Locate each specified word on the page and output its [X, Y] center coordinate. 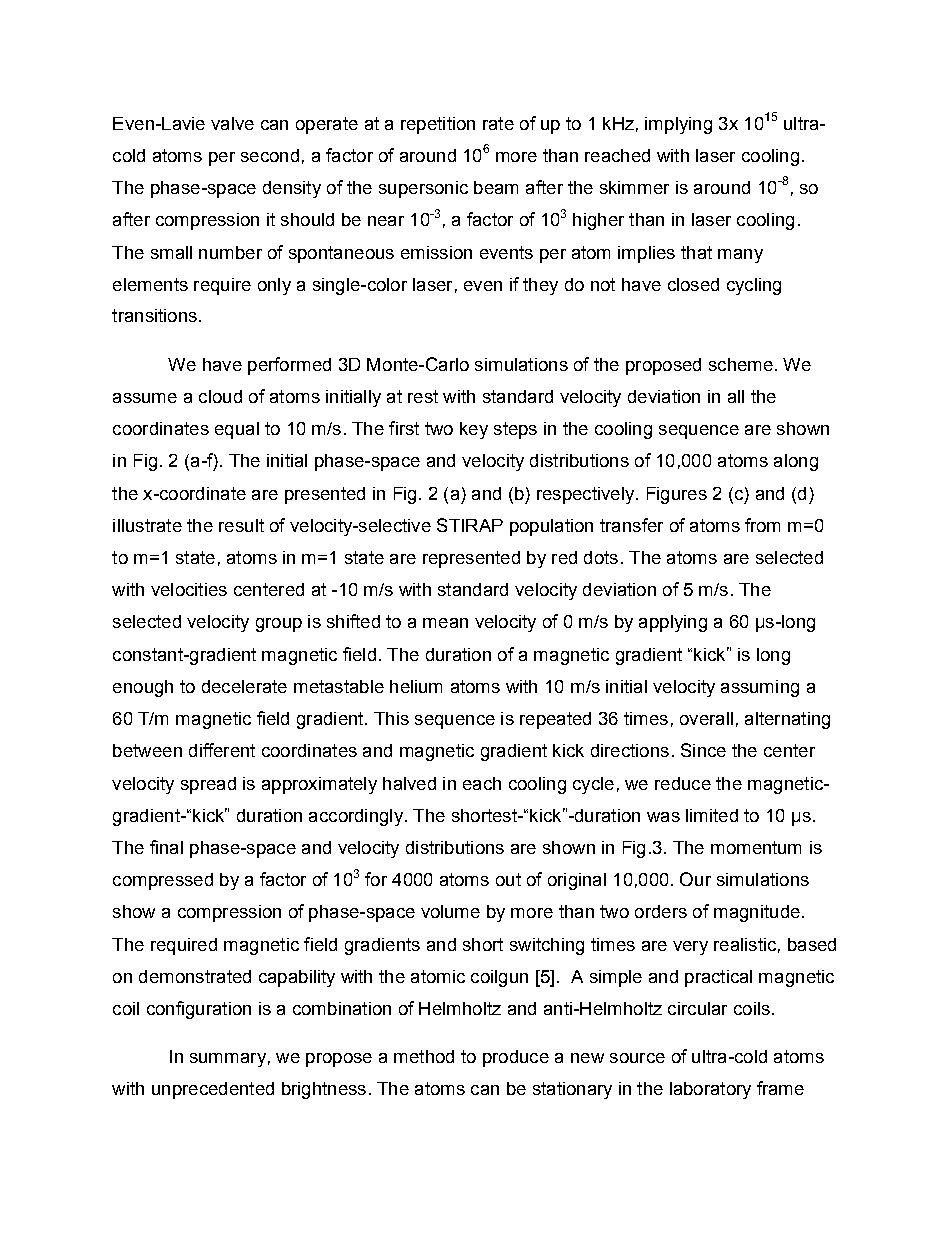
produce [516, 1058]
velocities [189, 589]
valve [232, 123]
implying [678, 125]
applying [673, 623]
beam [496, 187]
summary [228, 1060]
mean [445, 623]
